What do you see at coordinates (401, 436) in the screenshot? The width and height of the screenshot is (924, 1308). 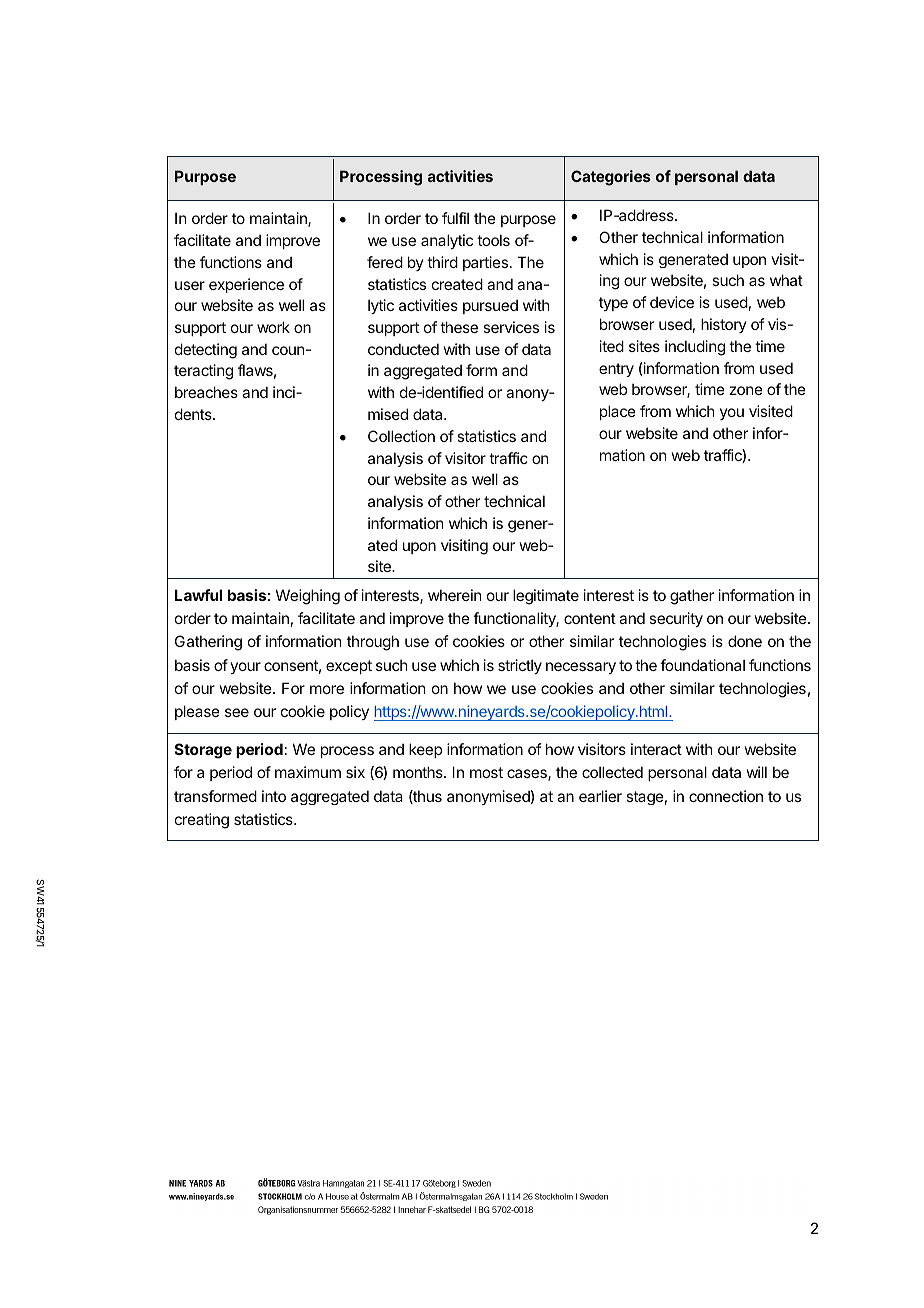 I see `Collection` at bounding box center [401, 436].
